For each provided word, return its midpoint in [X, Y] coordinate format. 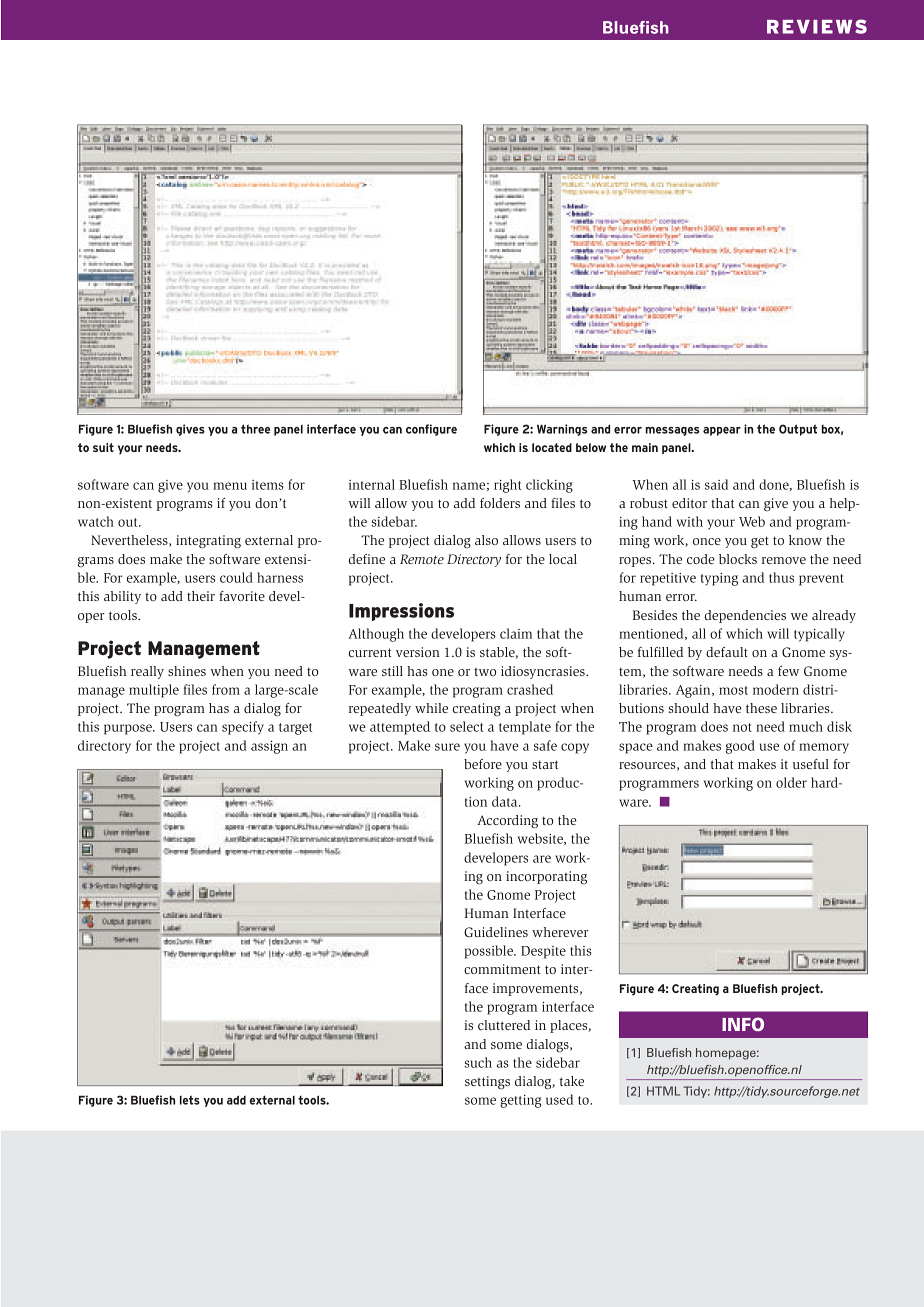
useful [811, 764]
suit [103, 447]
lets [190, 1100]
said [716, 484]
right [508, 486]
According [507, 822]
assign [269, 747]
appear [722, 431]
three [255, 429]
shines [187, 671]
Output [798, 430]
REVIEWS [817, 26]
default [727, 652]
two [485, 672]
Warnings [562, 430]
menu [230, 486]
